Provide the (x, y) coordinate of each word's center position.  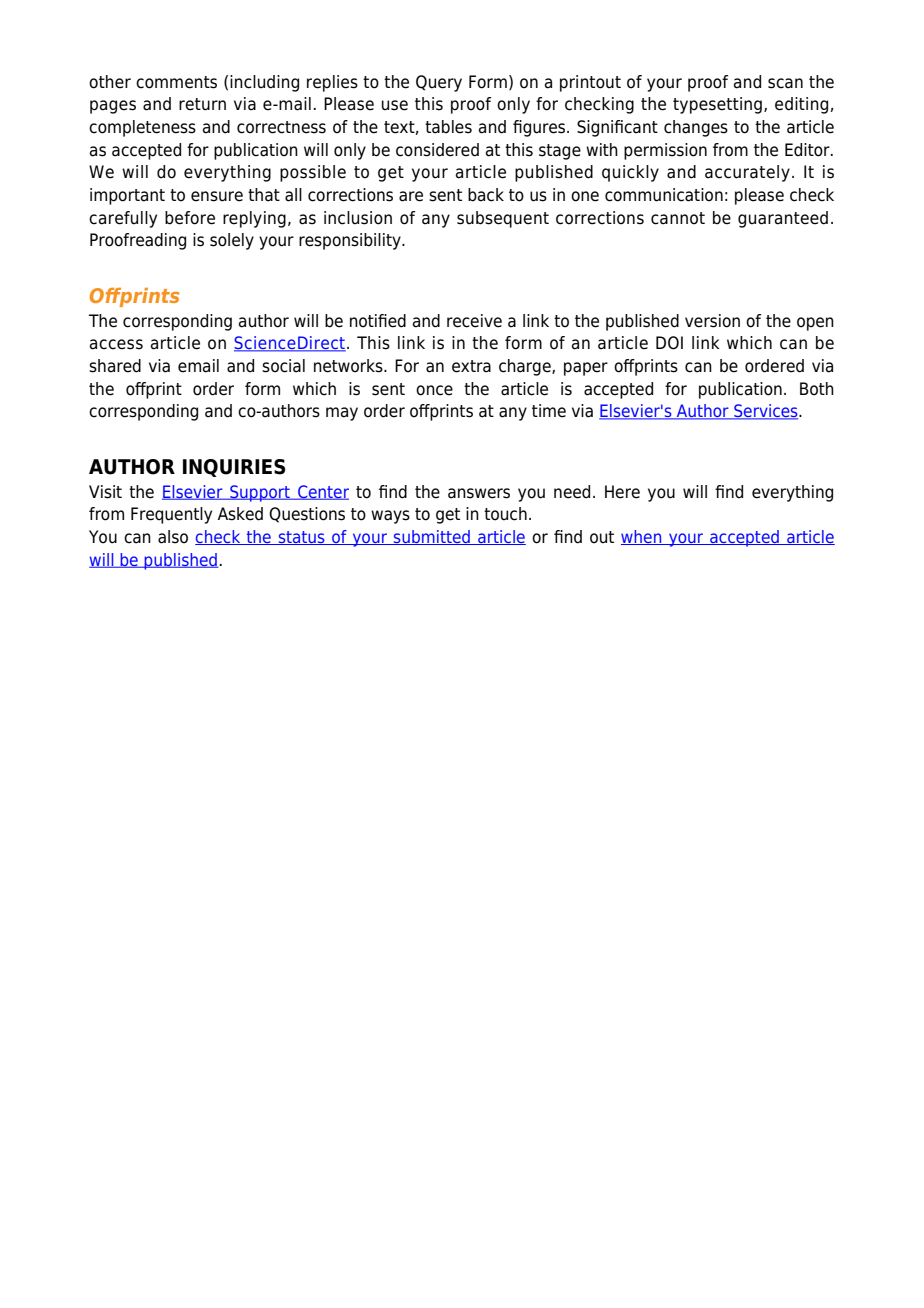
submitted (432, 537)
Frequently (171, 515)
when (642, 537)
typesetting (717, 105)
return (202, 104)
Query (439, 83)
